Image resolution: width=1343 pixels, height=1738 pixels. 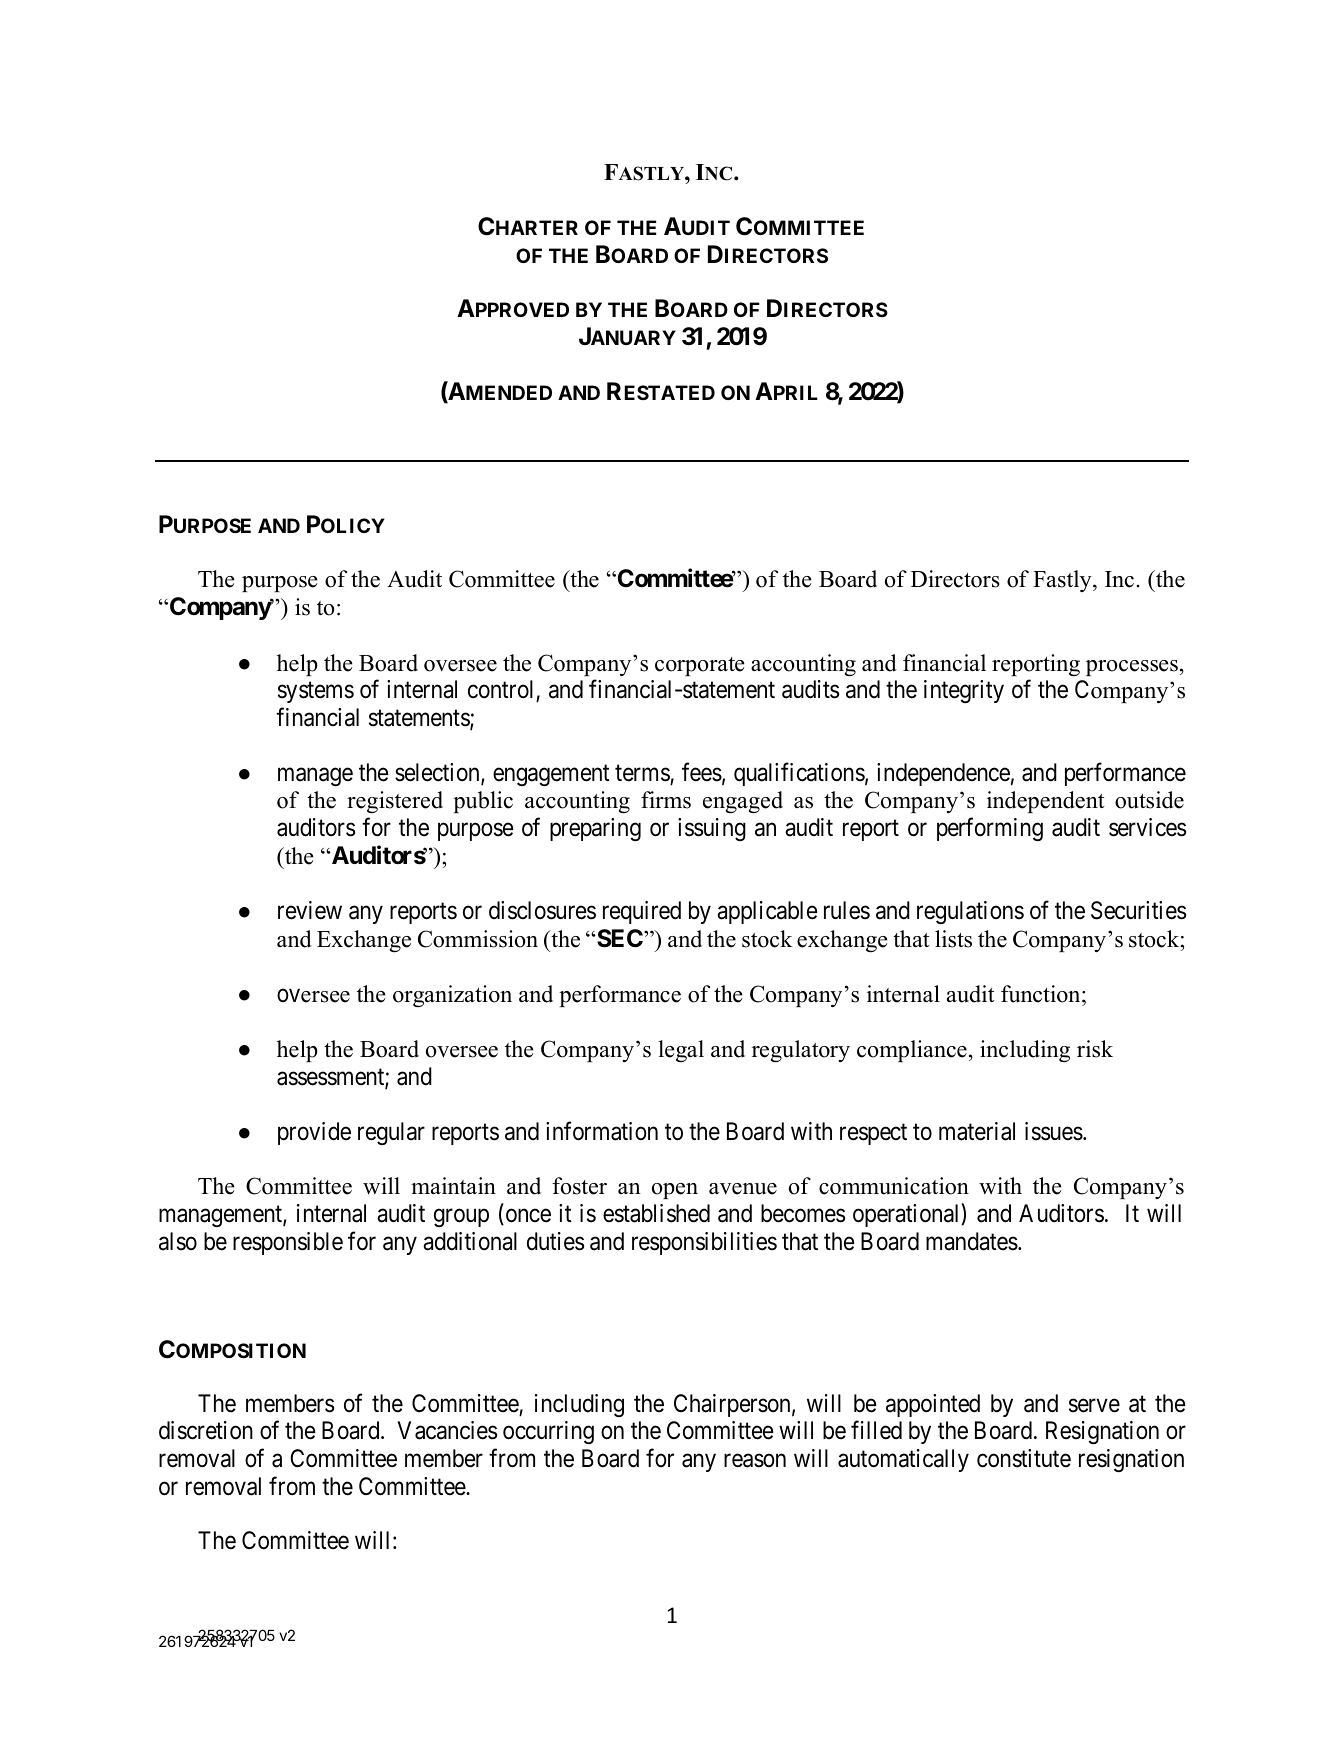 I want to click on review, so click(x=310, y=910).
